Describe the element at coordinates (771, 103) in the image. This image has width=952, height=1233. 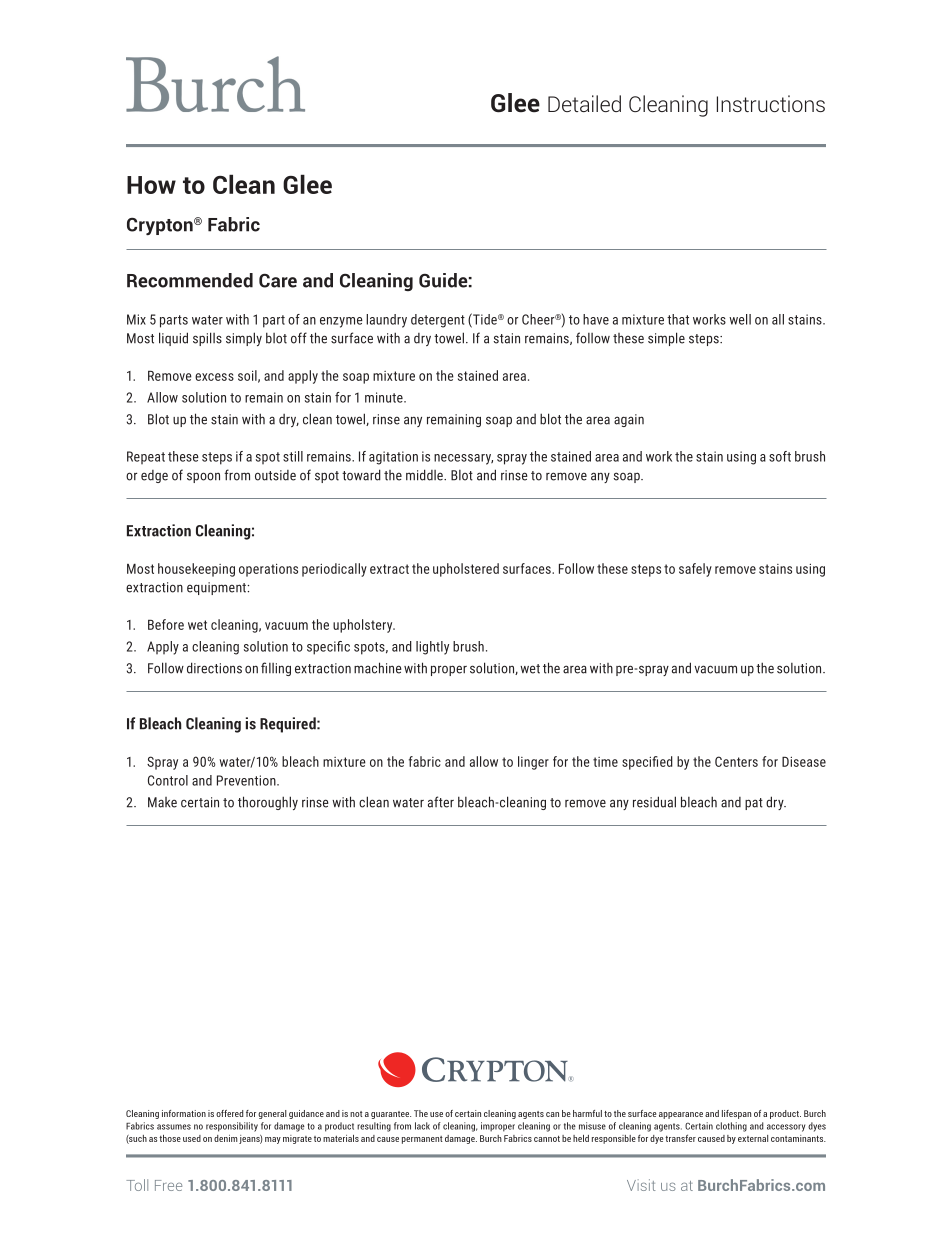
I see `Instructions` at that location.
